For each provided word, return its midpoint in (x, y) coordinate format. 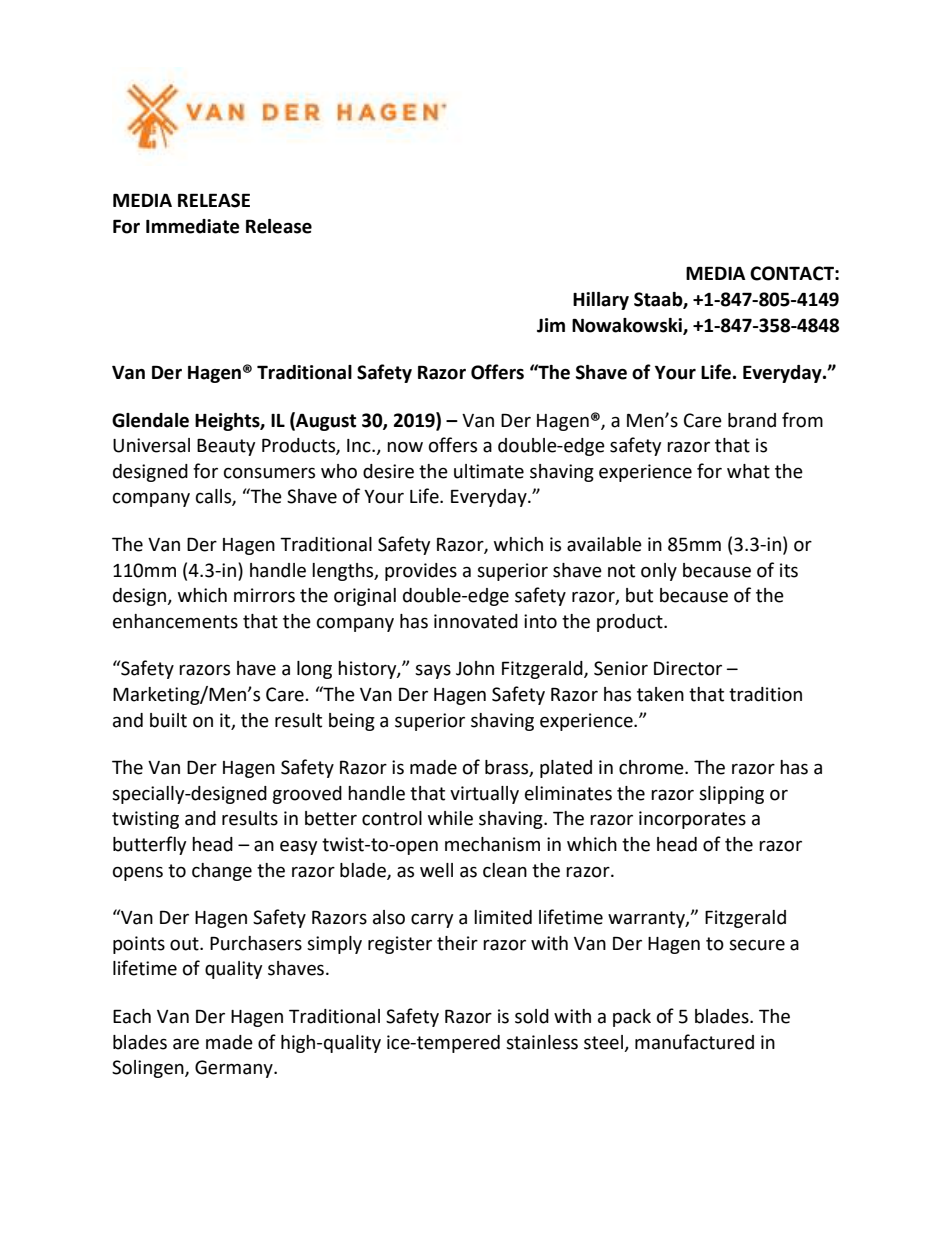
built (168, 720)
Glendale (150, 420)
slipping (731, 795)
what (748, 471)
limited (503, 917)
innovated (476, 621)
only (659, 572)
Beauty (226, 447)
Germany (235, 1069)
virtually (484, 795)
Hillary (601, 301)
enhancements (175, 621)
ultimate (489, 471)
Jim (551, 325)
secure (757, 945)
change (222, 872)
